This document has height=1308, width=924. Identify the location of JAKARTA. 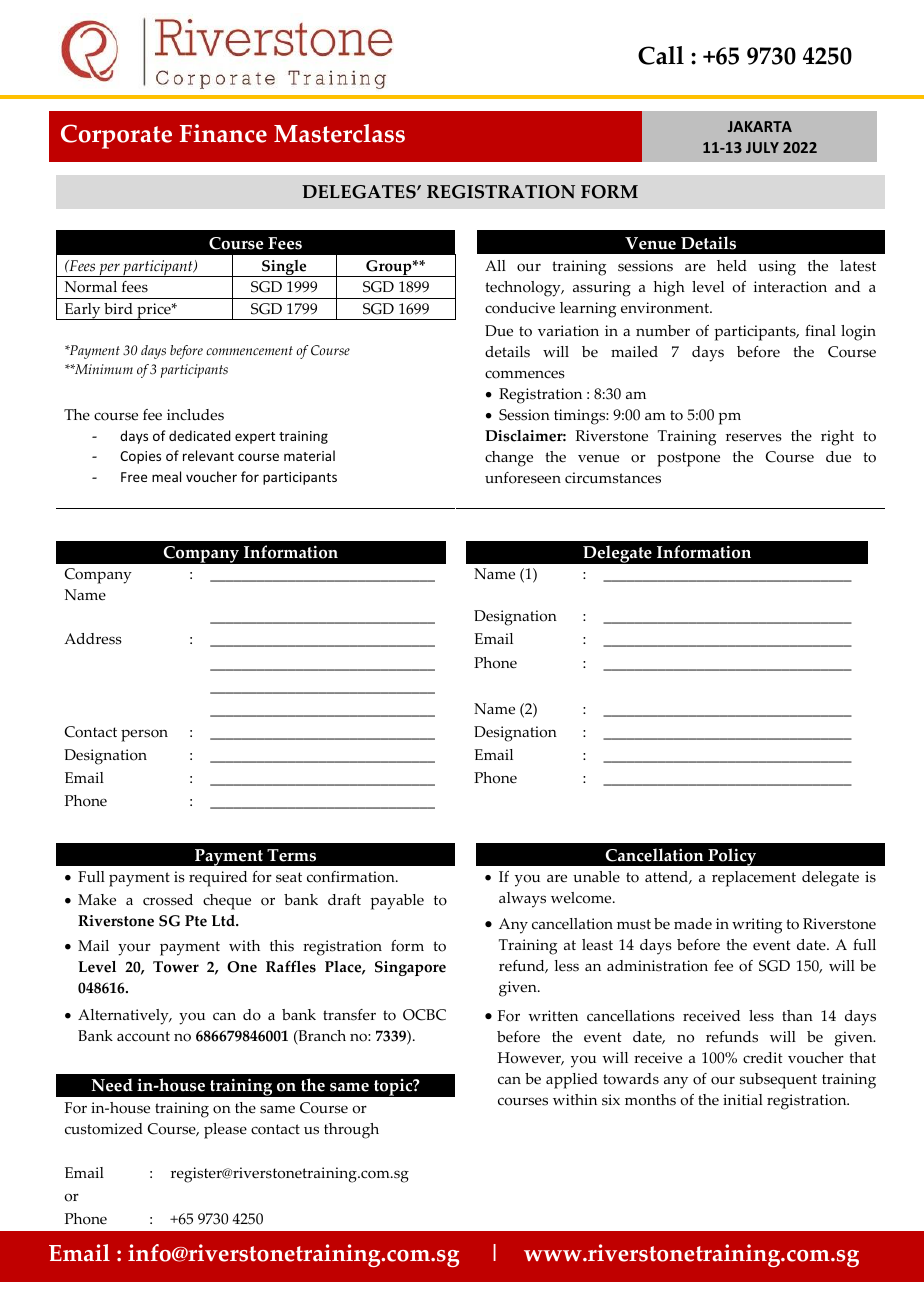
(760, 126).
